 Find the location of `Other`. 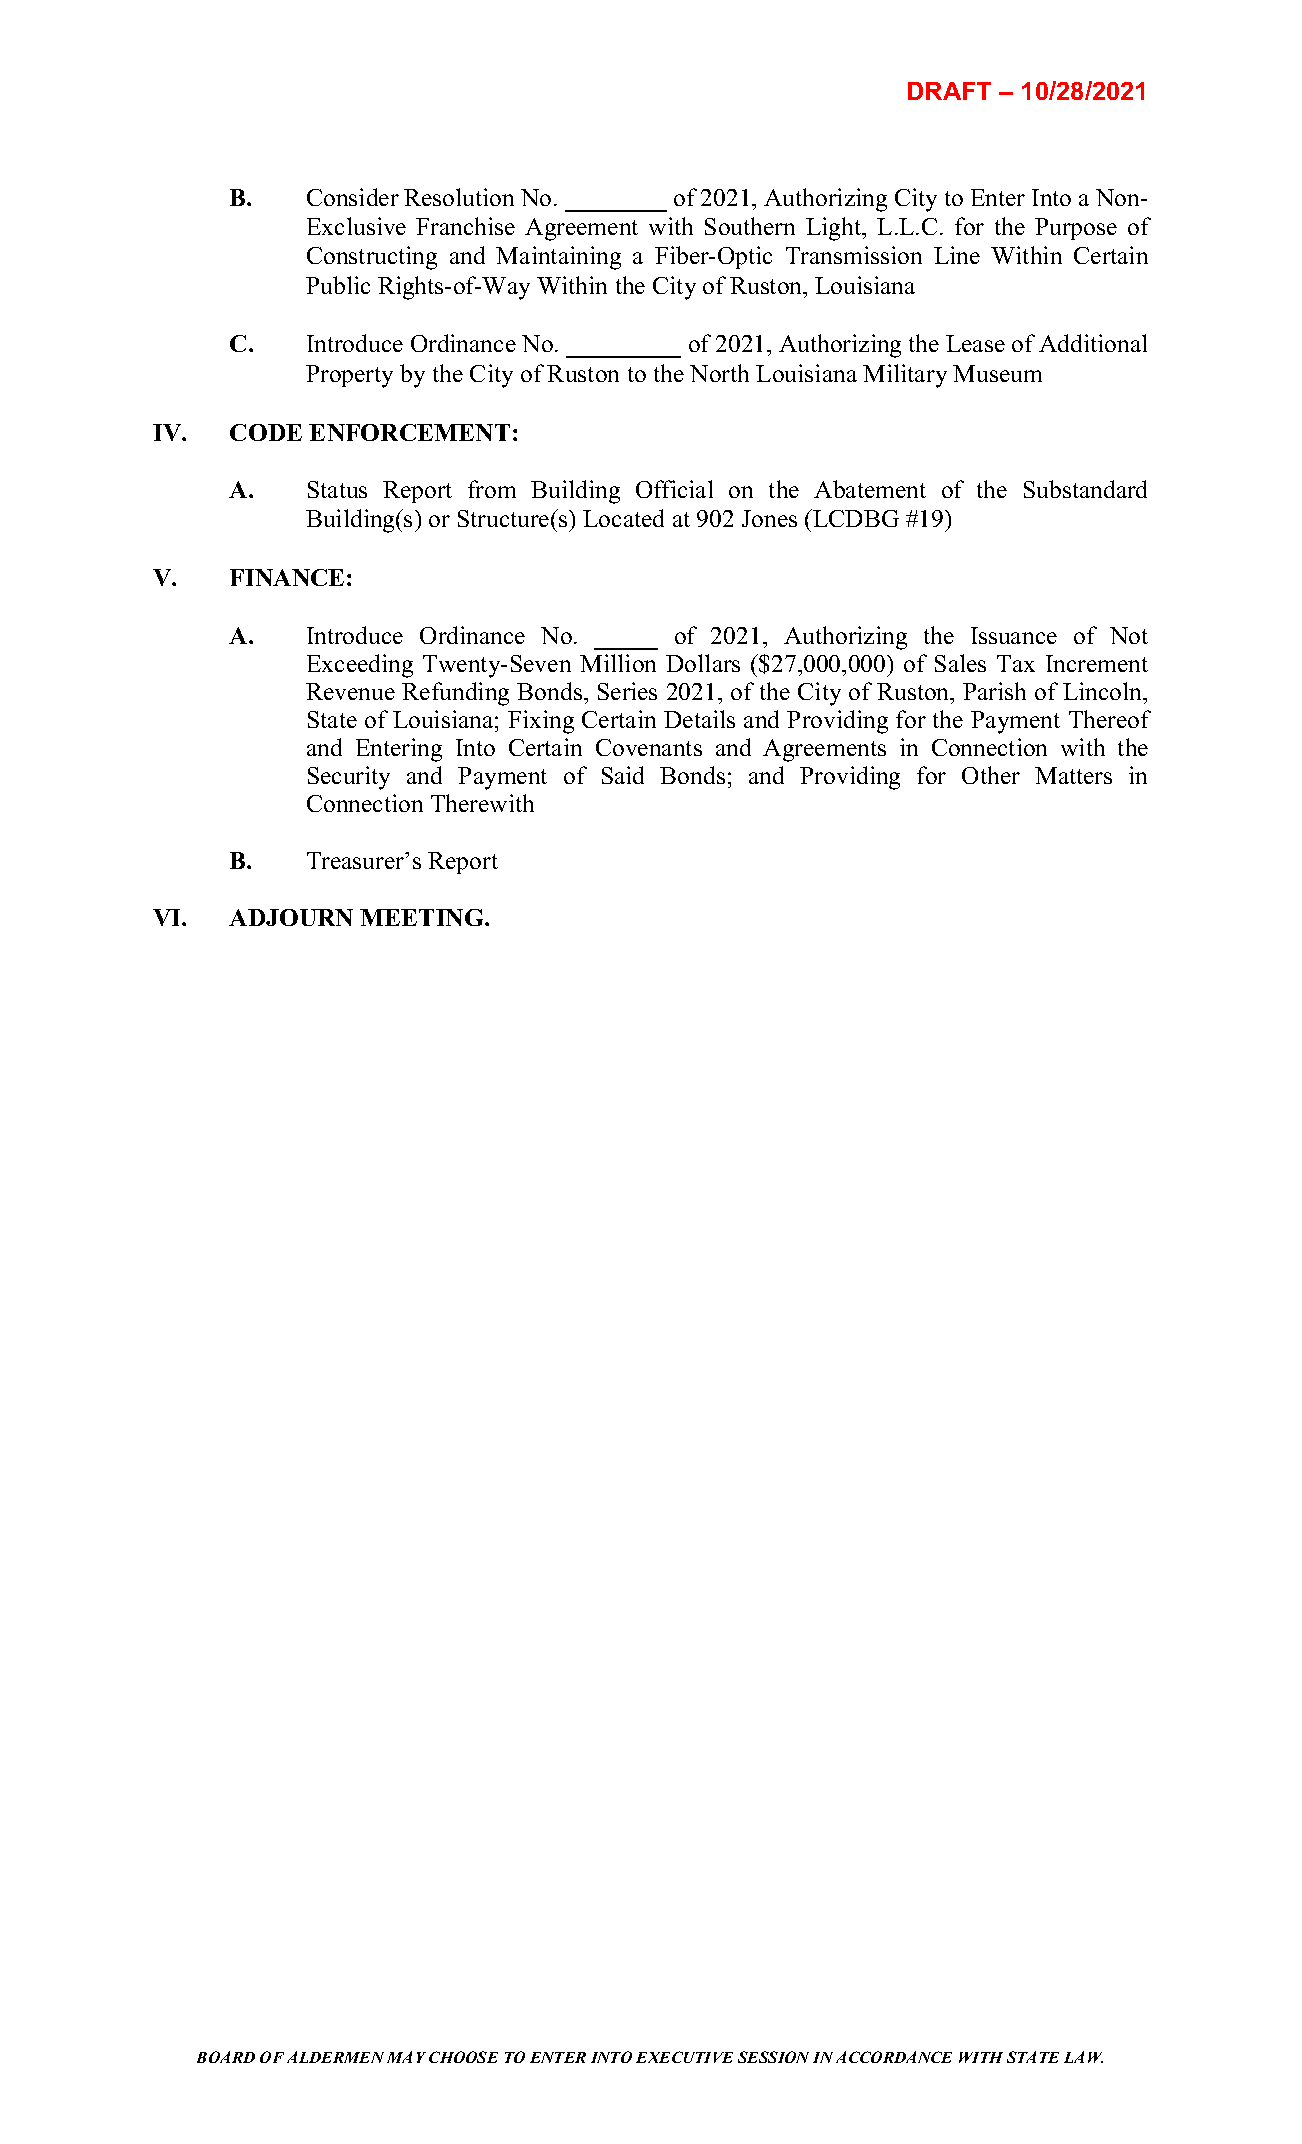

Other is located at coordinates (991, 775).
